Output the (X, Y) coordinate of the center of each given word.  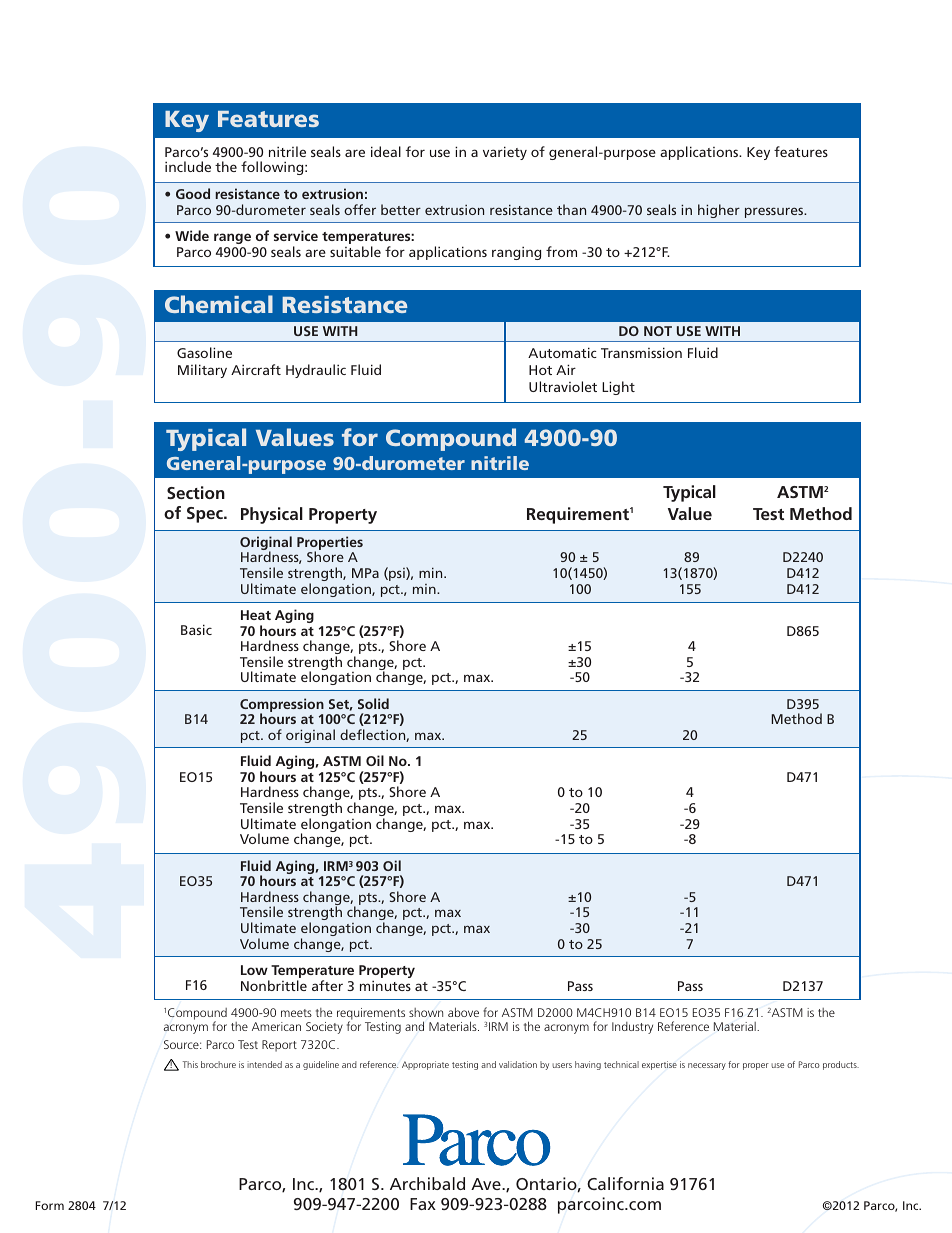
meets (296, 1013)
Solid (373, 703)
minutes (385, 985)
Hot (540, 370)
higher (719, 211)
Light (618, 388)
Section (196, 492)
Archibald (427, 1183)
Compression (282, 706)
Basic (196, 629)
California (625, 1183)
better (401, 209)
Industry (632, 1028)
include (188, 166)
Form (50, 1205)
